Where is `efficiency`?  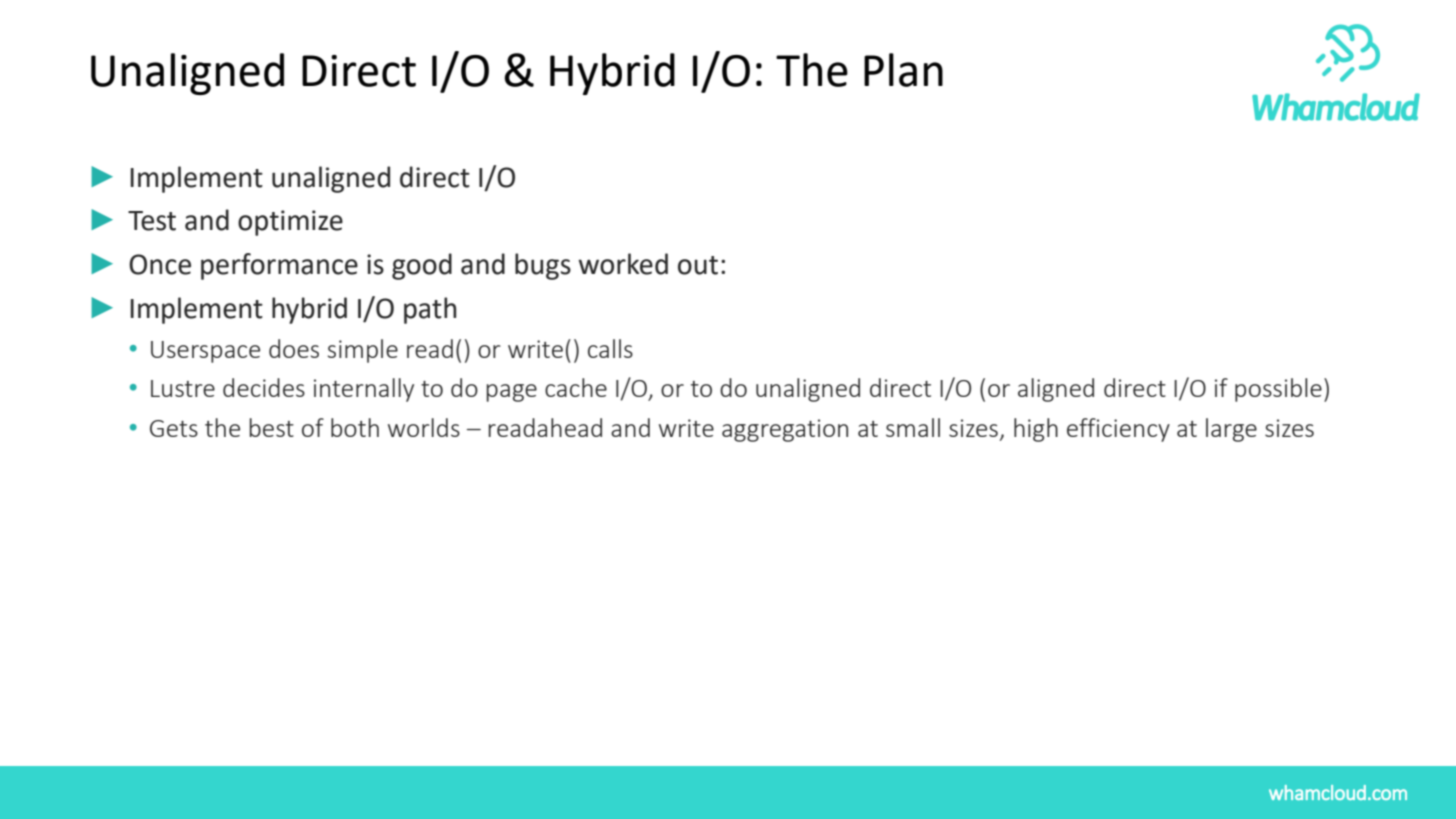 efficiency is located at coordinates (1118, 430).
